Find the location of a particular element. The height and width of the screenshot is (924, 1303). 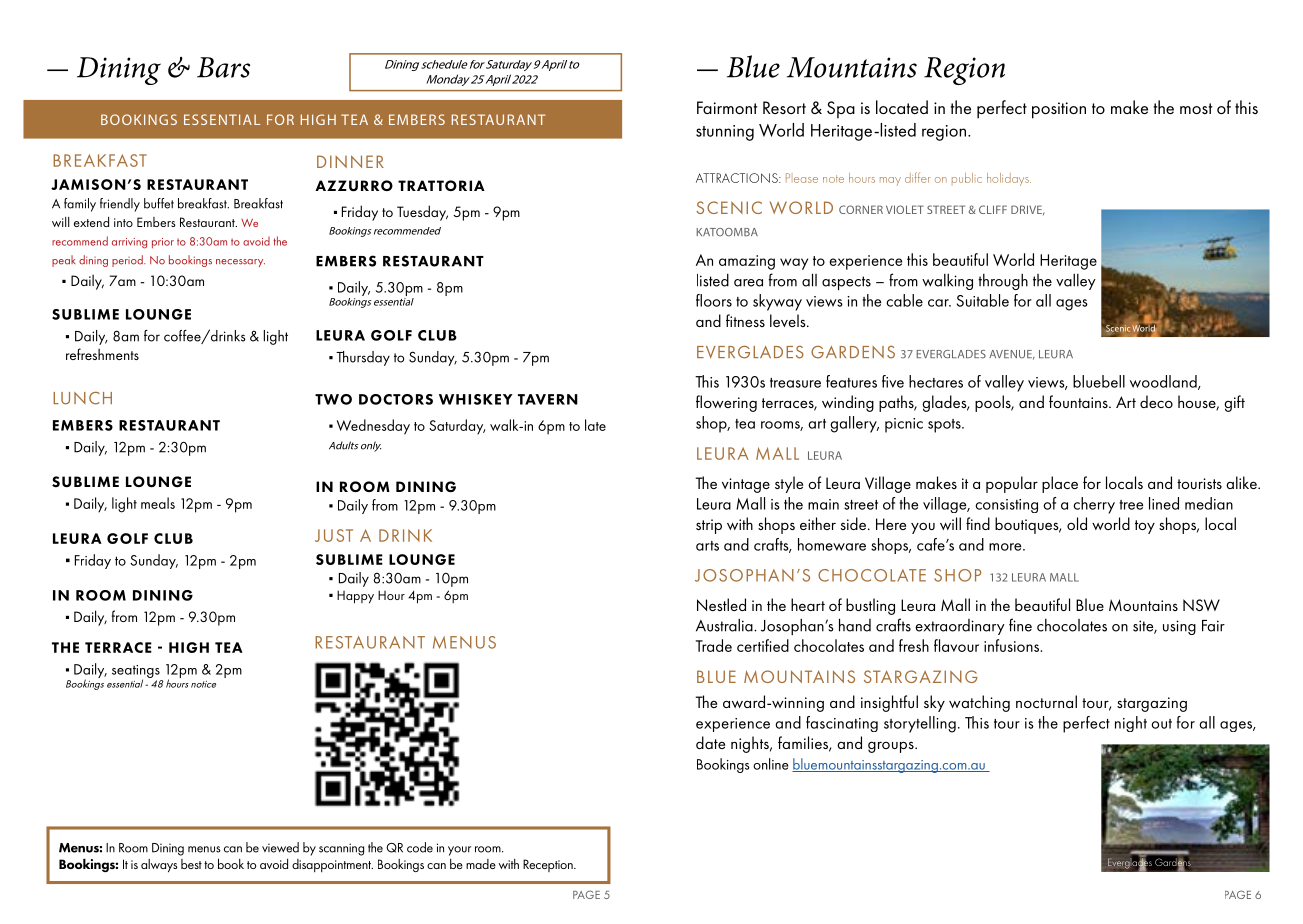

Reception is located at coordinates (549, 865).
